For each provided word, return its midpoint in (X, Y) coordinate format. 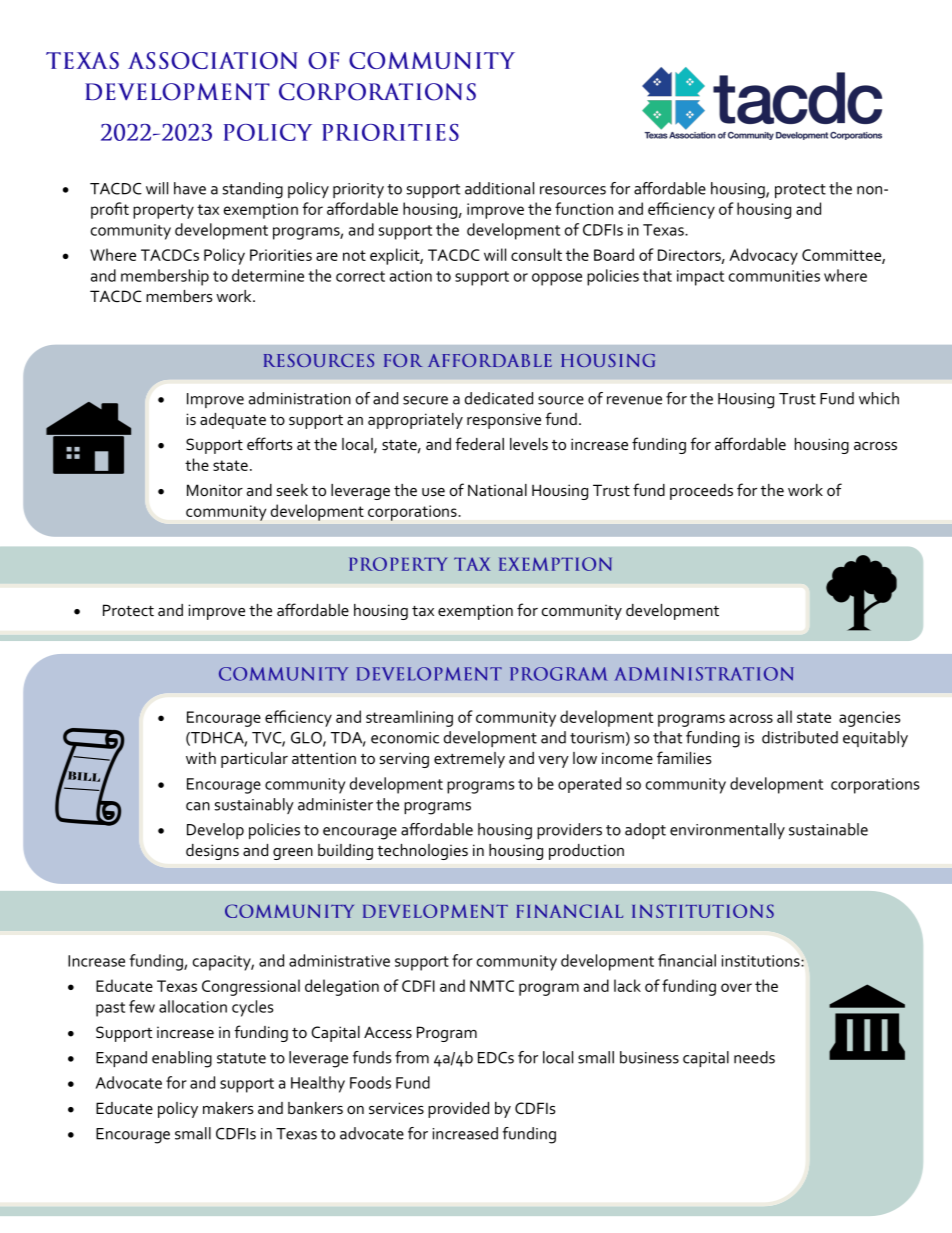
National (497, 490)
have (190, 188)
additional (499, 188)
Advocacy (763, 256)
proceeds (701, 492)
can (198, 806)
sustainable (828, 829)
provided (458, 1110)
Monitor (215, 490)
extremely (469, 760)
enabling (182, 1059)
